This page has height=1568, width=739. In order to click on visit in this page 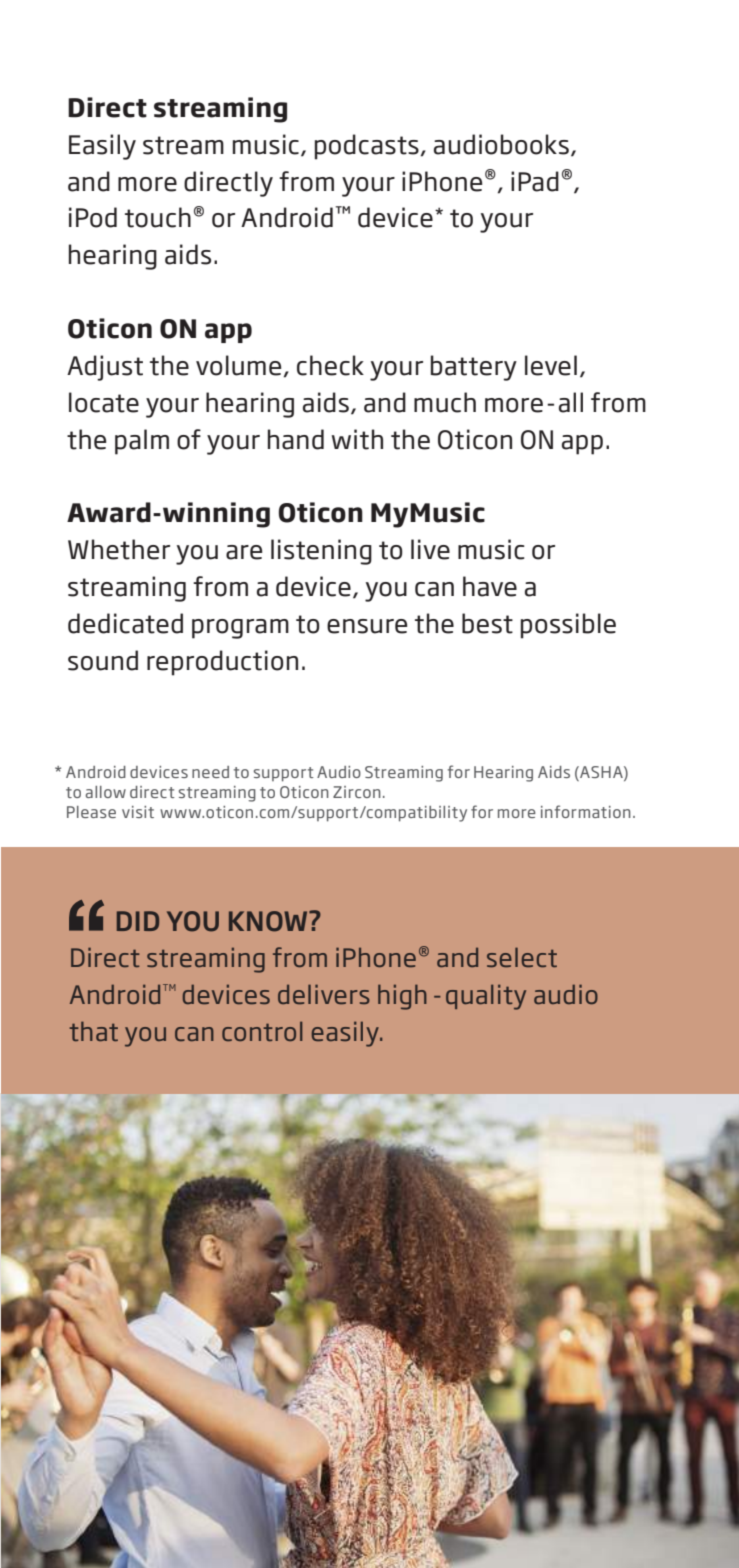, I will do `click(138, 812)`.
